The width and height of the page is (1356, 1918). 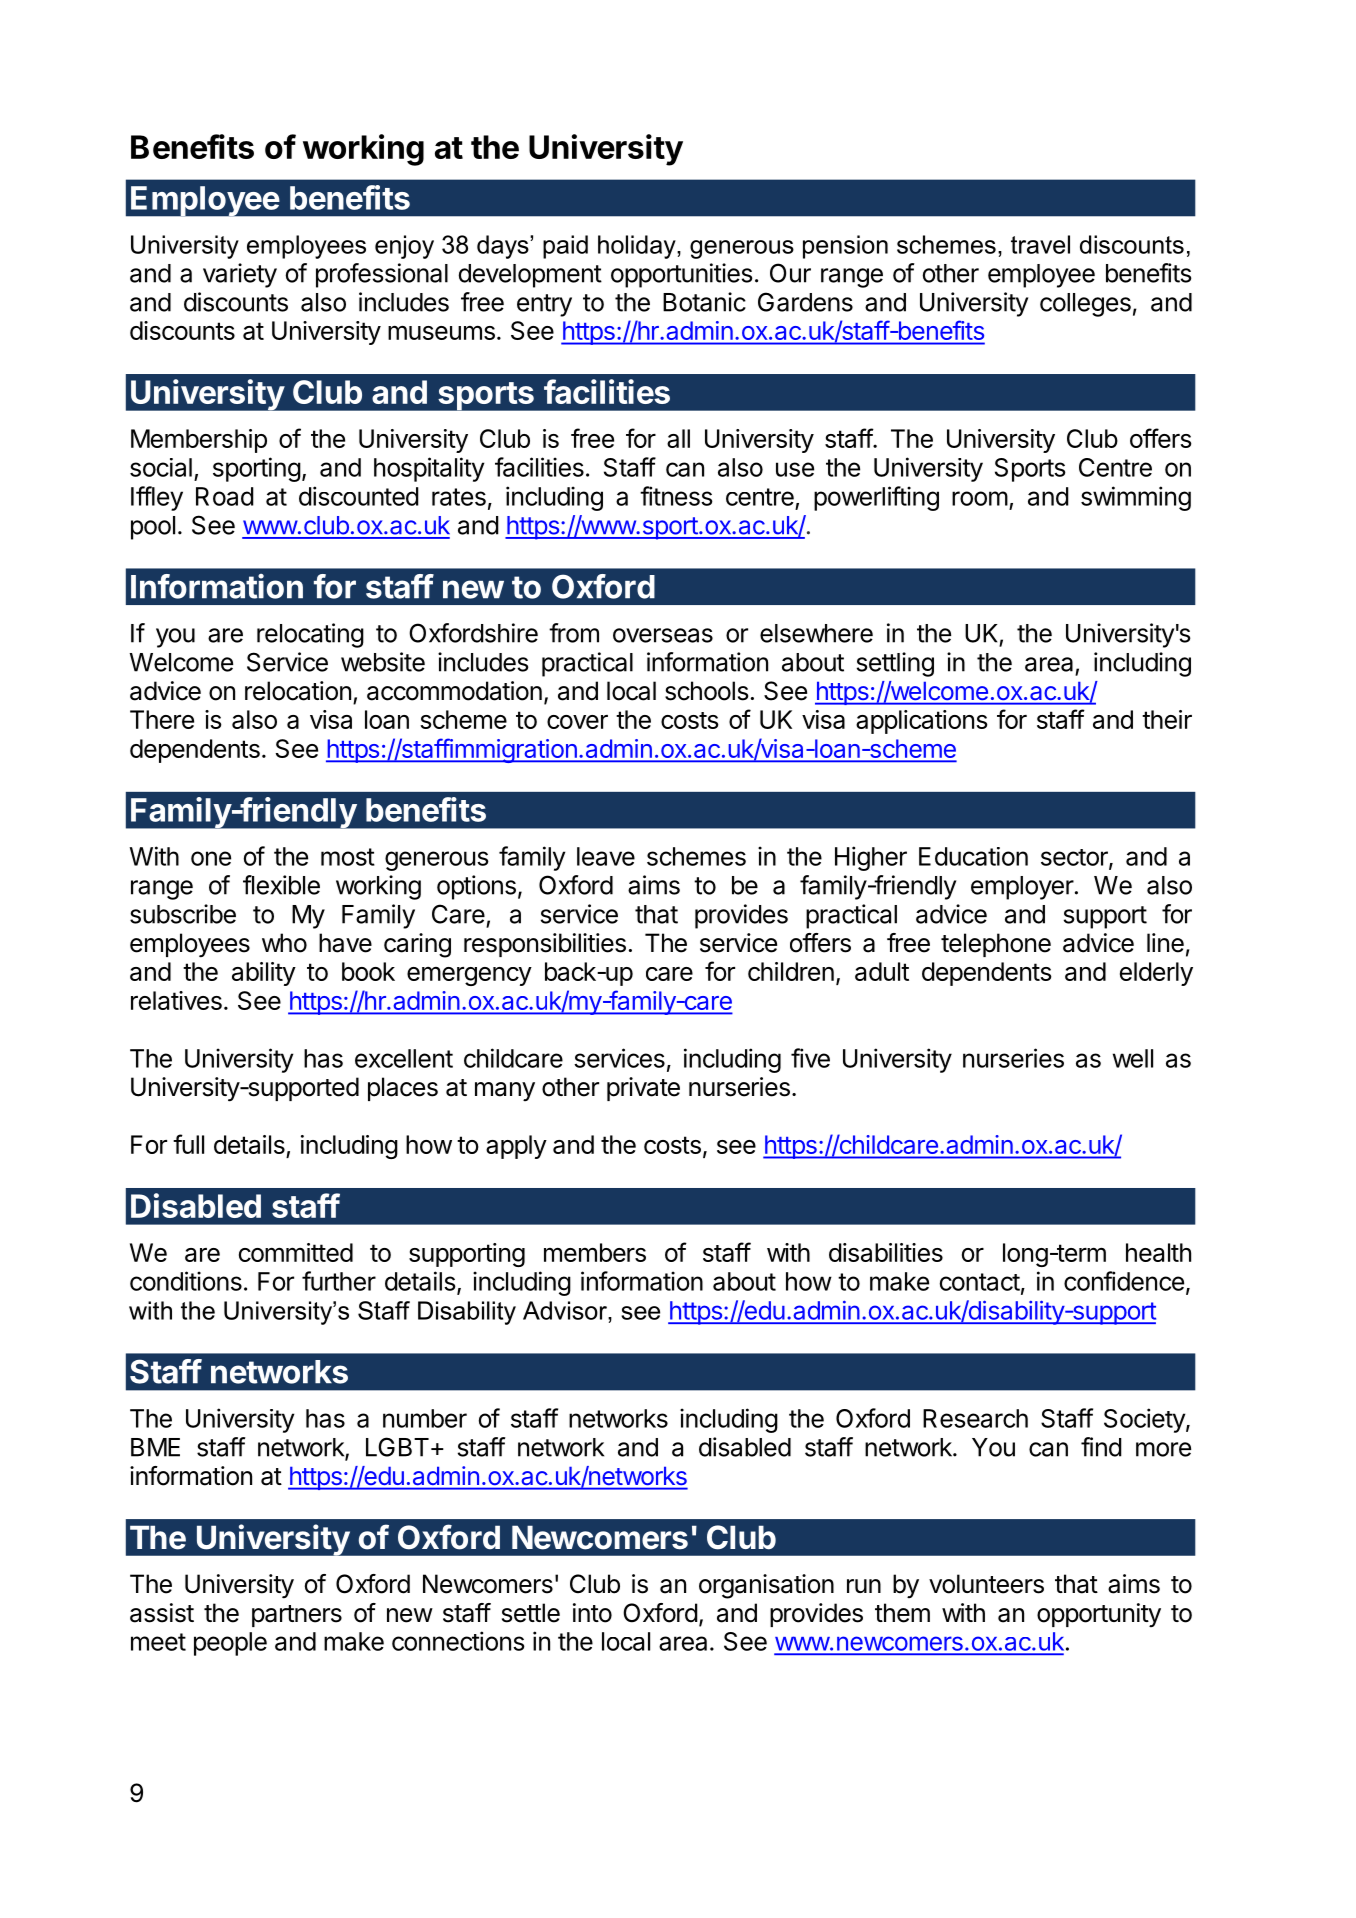 I want to click on Advisor, so click(x=566, y=1310).
